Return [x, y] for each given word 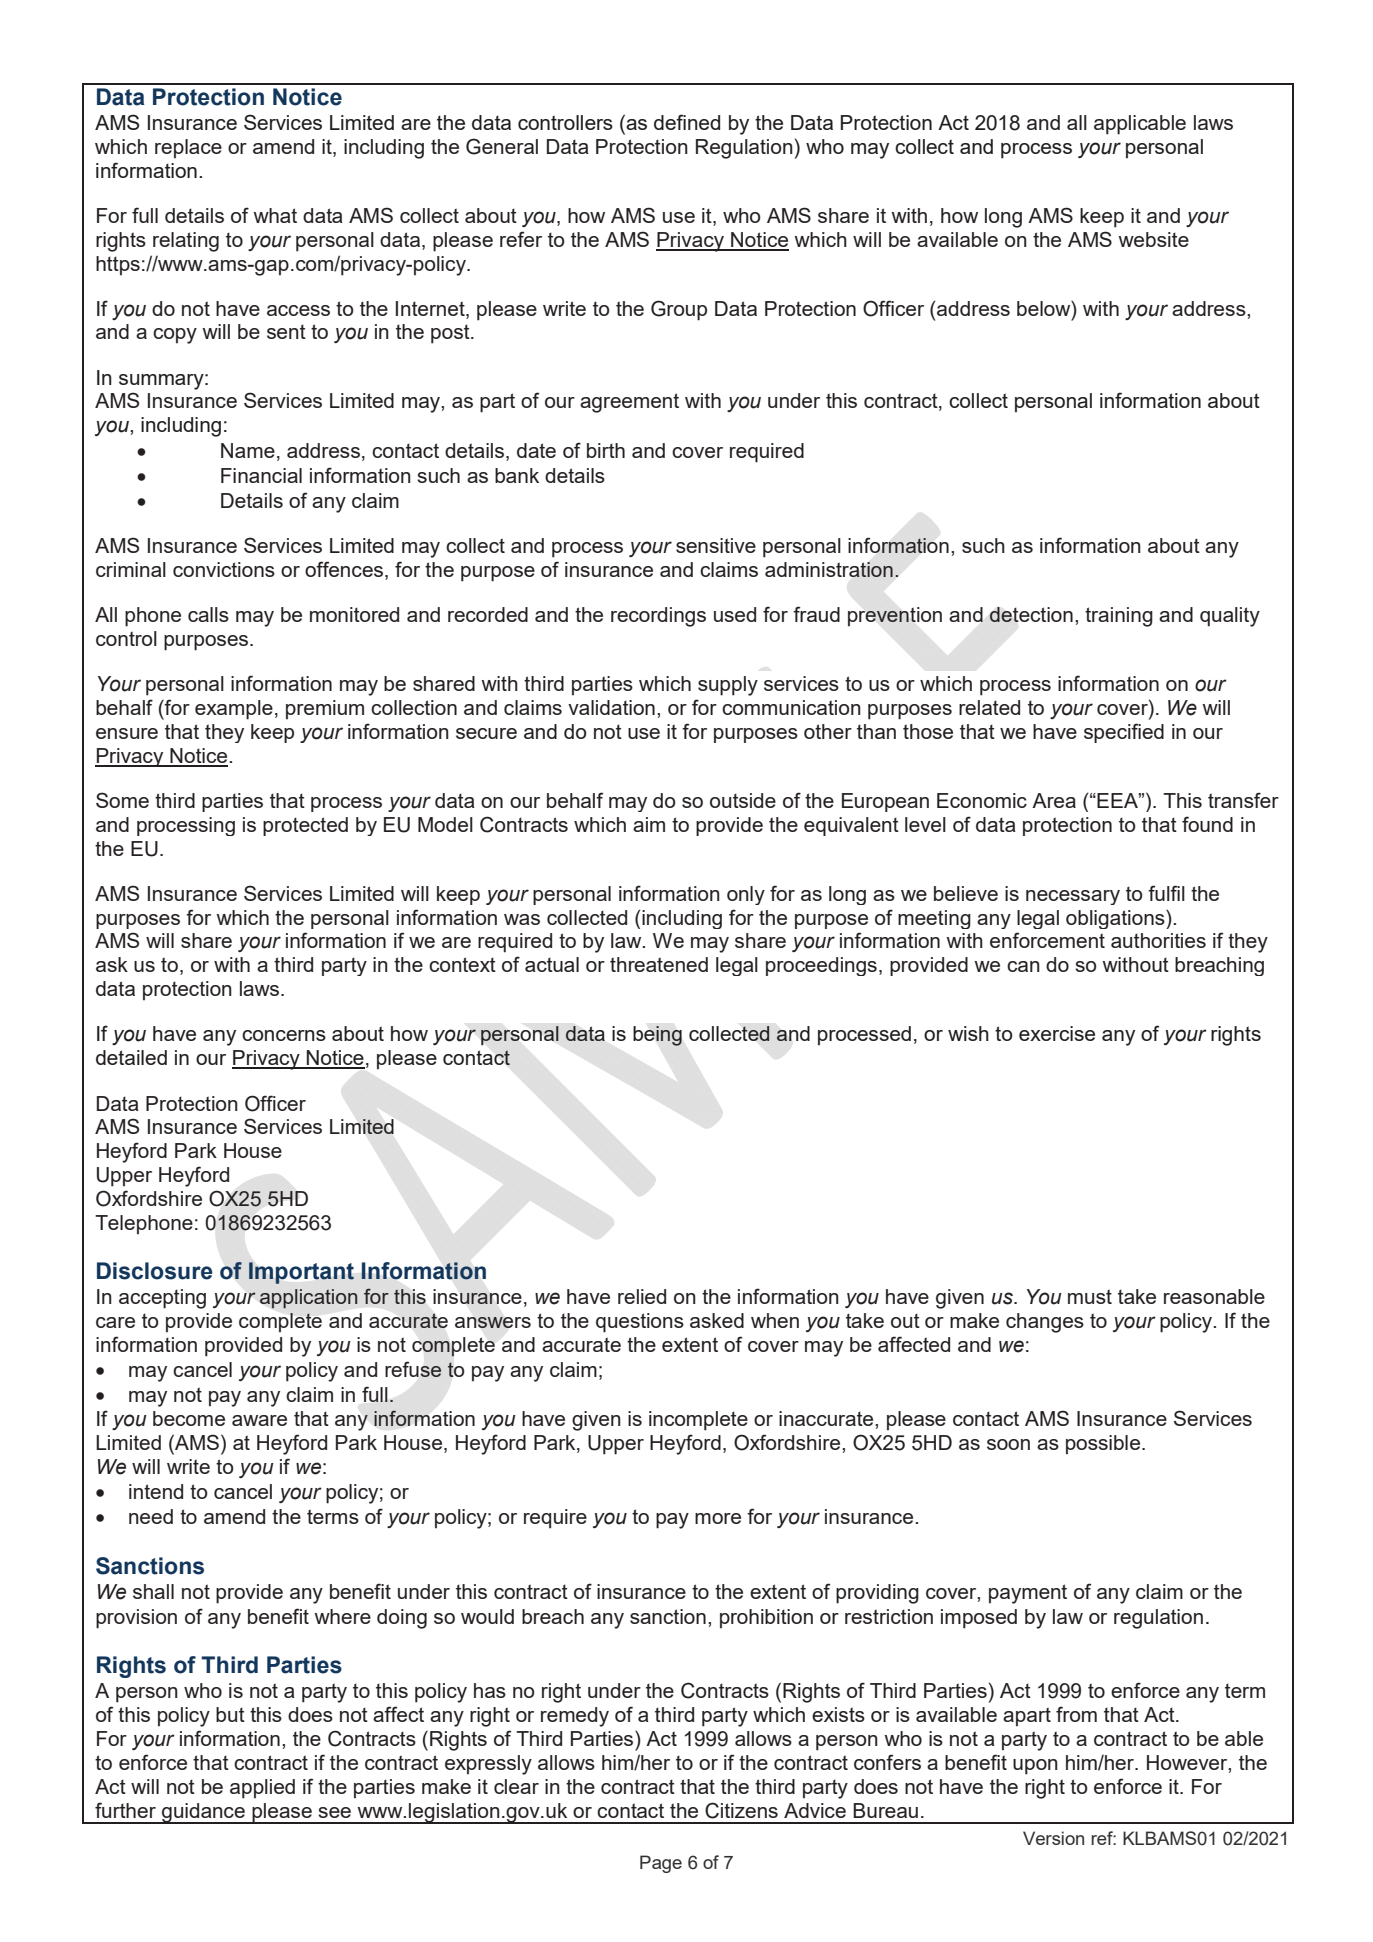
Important [301, 1273]
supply [728, 686]
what [275, 215]
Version [1053, 1838]
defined [687, 122]
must [1090, 1296]
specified [1124, 733]
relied [642, 1296]
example [234, 710]
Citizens [741, 1810]
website [1153, 239]
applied [262, 1789]
